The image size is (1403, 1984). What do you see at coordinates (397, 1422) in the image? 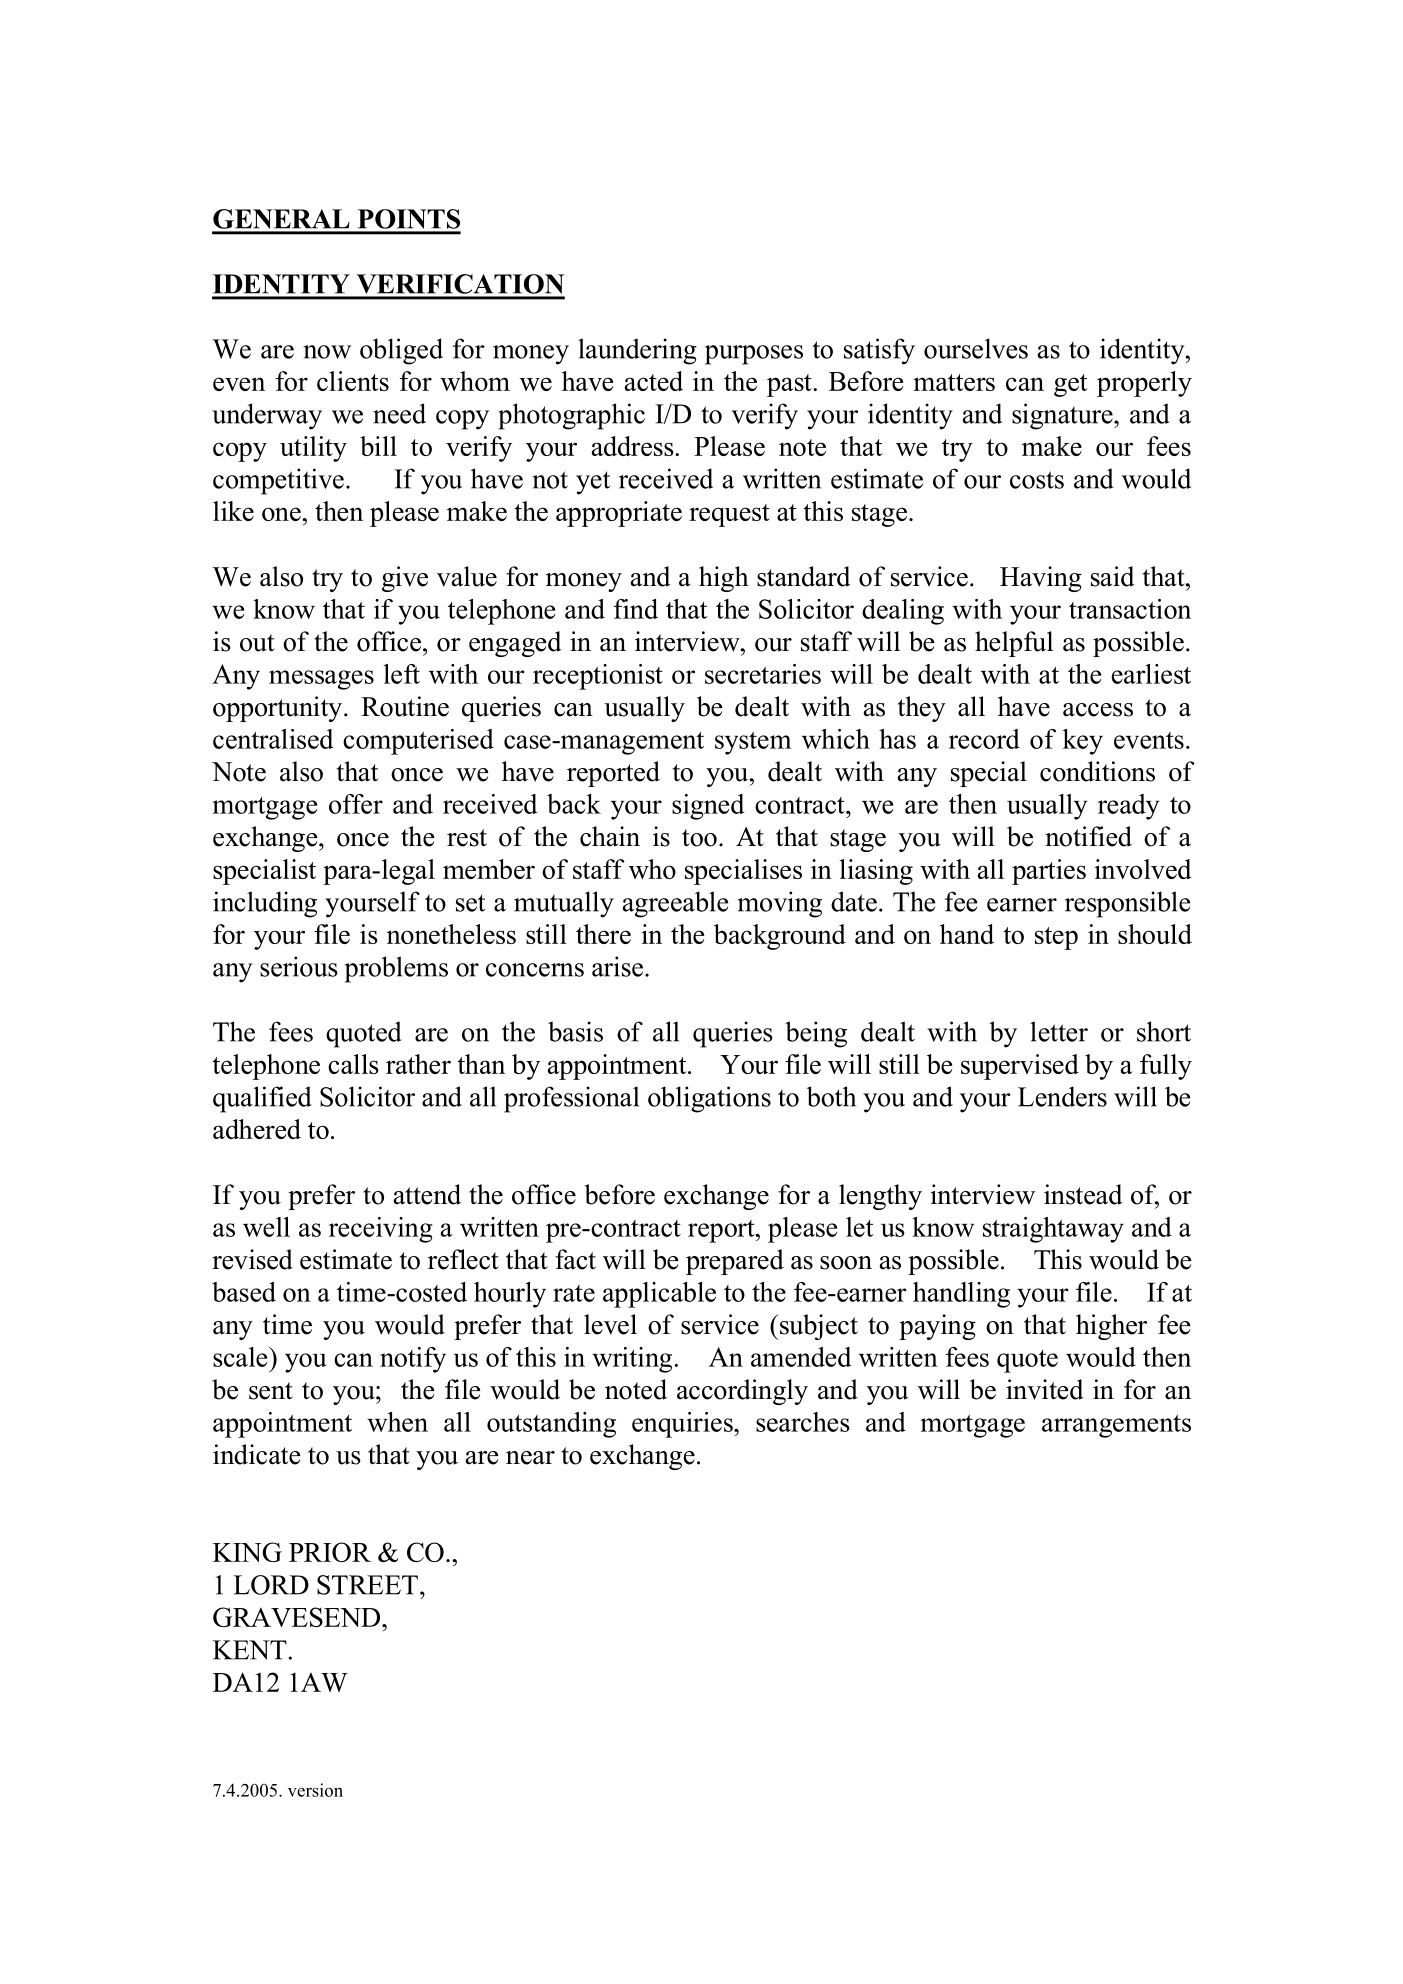
I see `when` at bounding box center [397, 1422].
